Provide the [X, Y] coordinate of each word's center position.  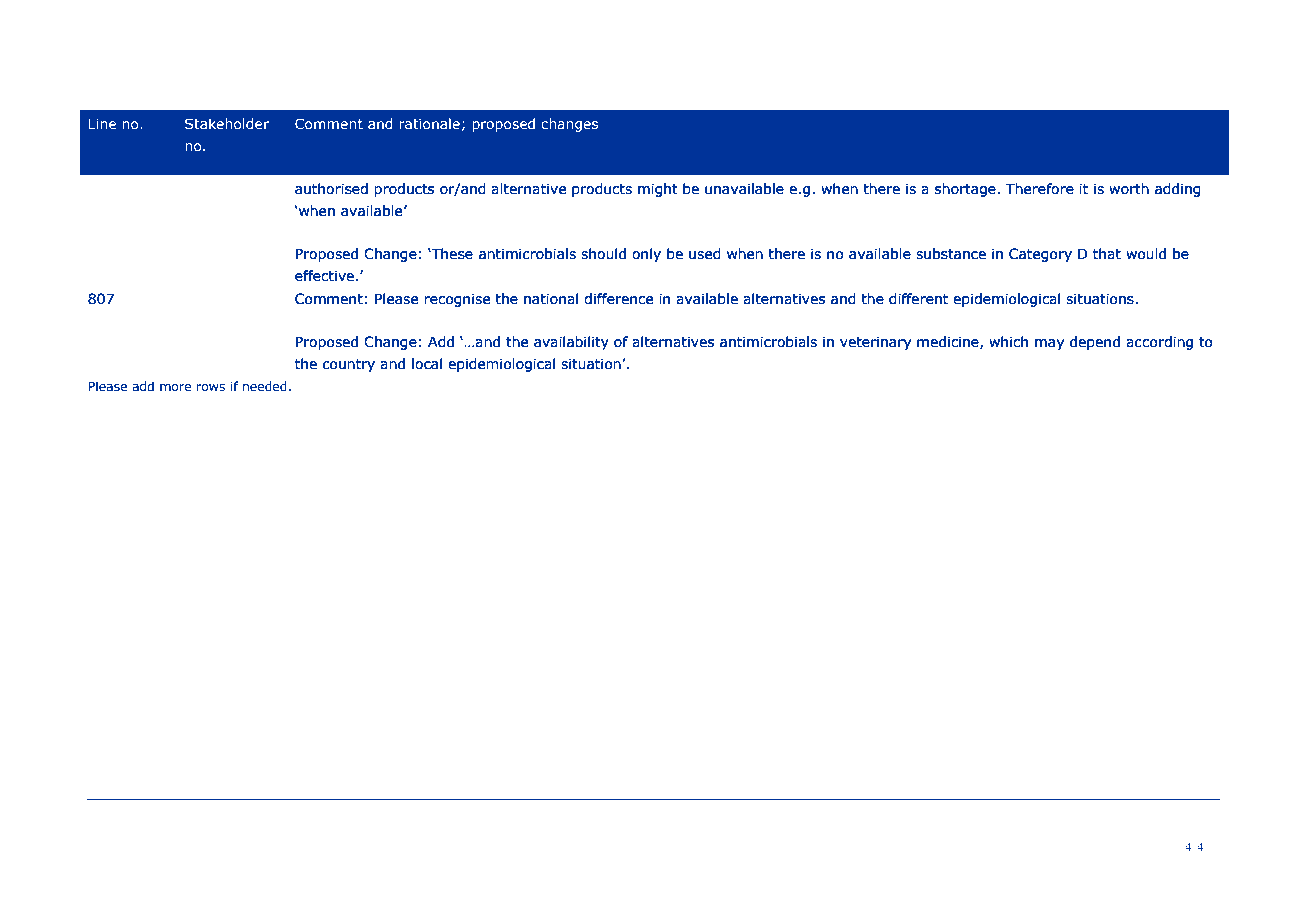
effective [324, 276]
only [646, 255]
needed [265, 386]
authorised [331, 189]
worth [1129, 189]
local [427, 364]
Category [1040, 255]
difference [618, 299]
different [918, 299]
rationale [429, 123]
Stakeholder [227, 123]
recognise [457, 300]
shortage [965, 190]
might [658, 190]
